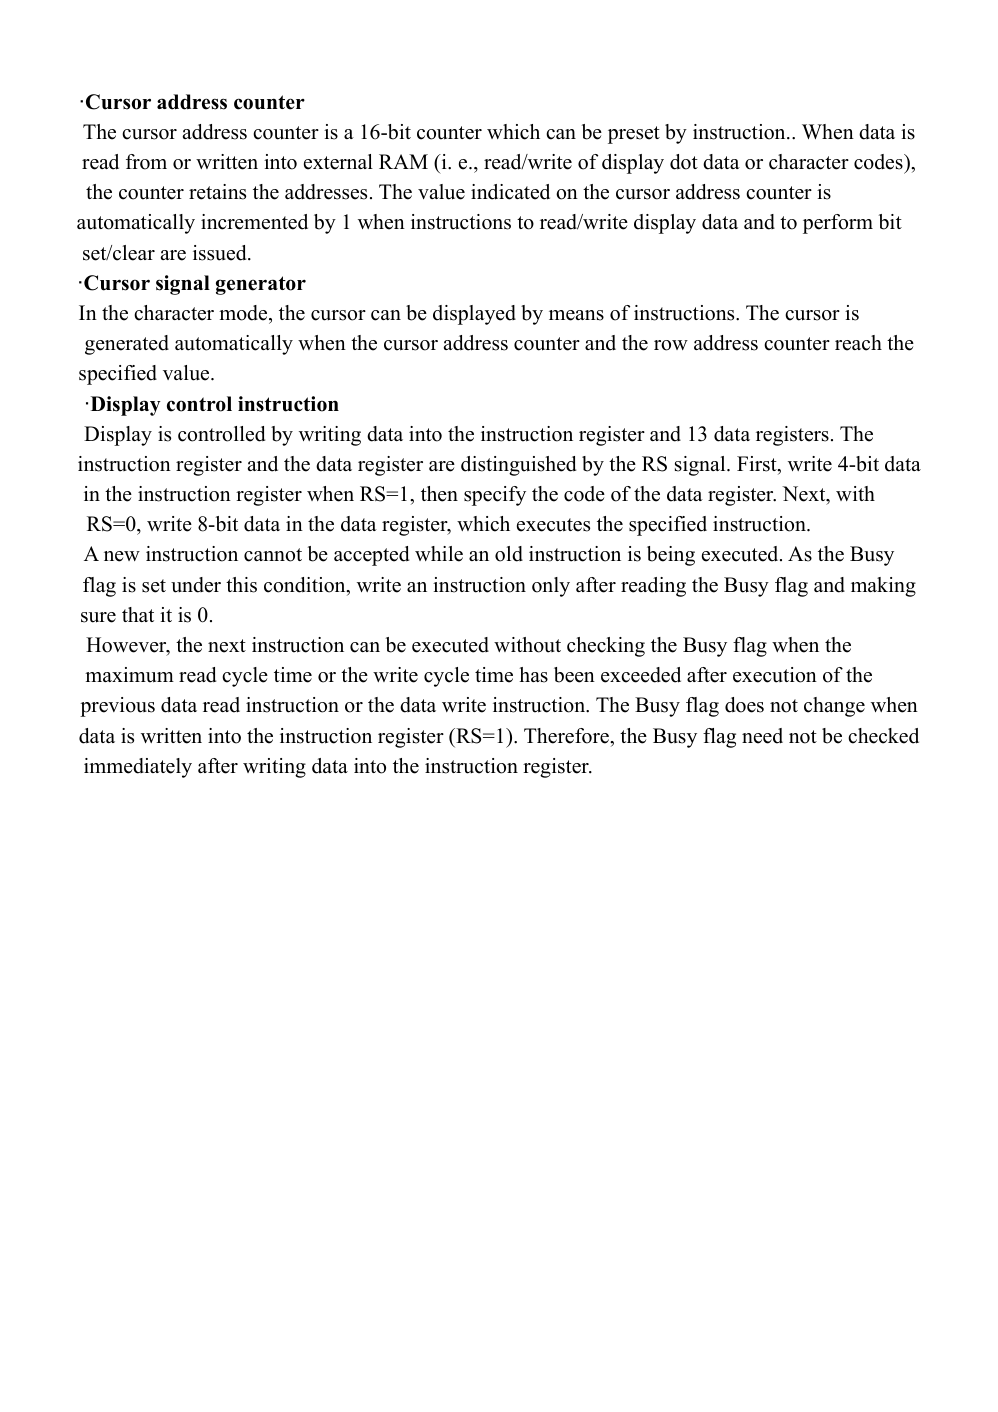  Describe the element at coordinates (403, 161) in the screenshot. I see `RAM` at that location.
